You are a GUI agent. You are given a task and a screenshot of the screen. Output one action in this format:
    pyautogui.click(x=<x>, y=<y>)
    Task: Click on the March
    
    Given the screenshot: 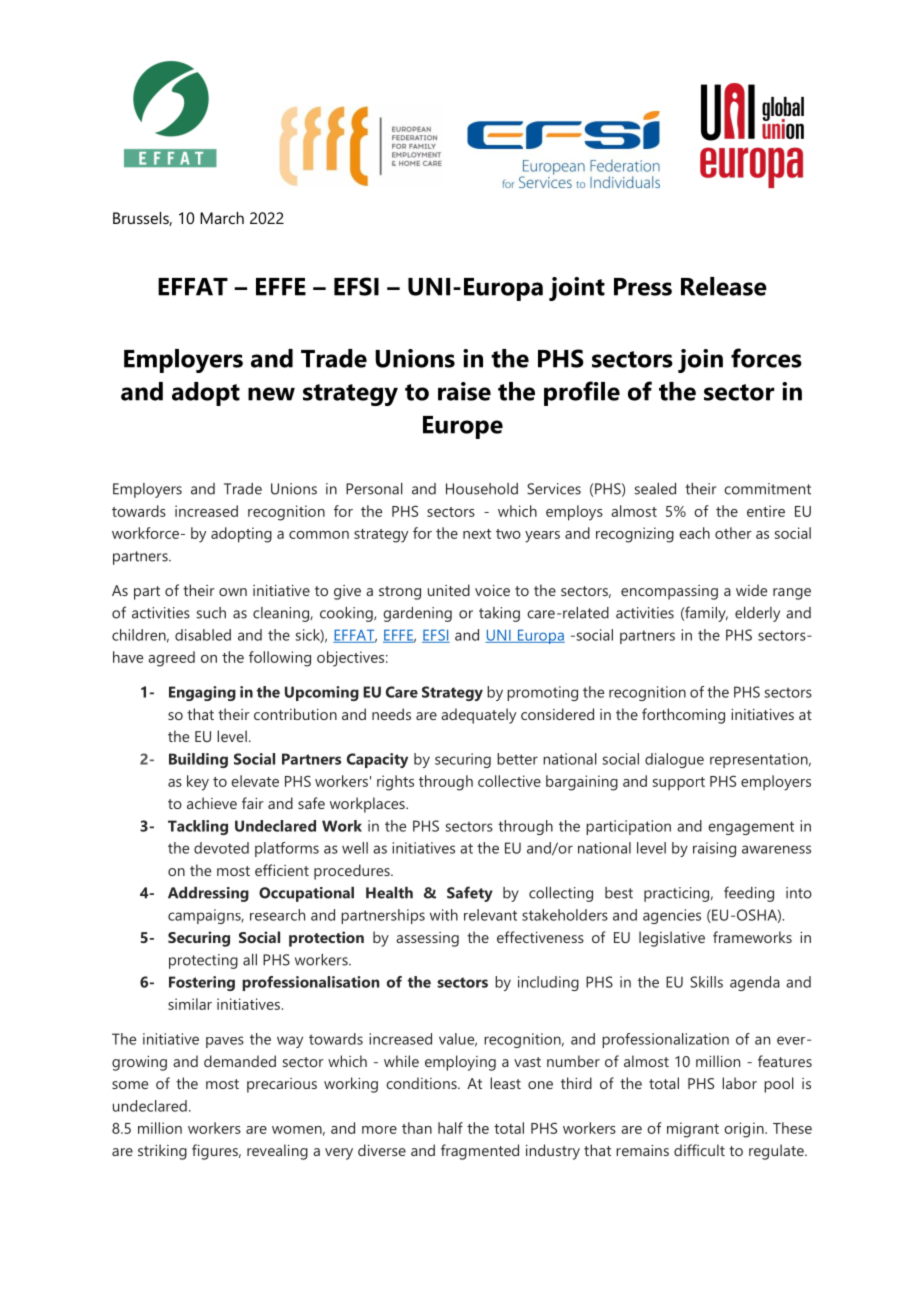 What is the action you would take?
    pyautogui.click(x=222, y=218)
